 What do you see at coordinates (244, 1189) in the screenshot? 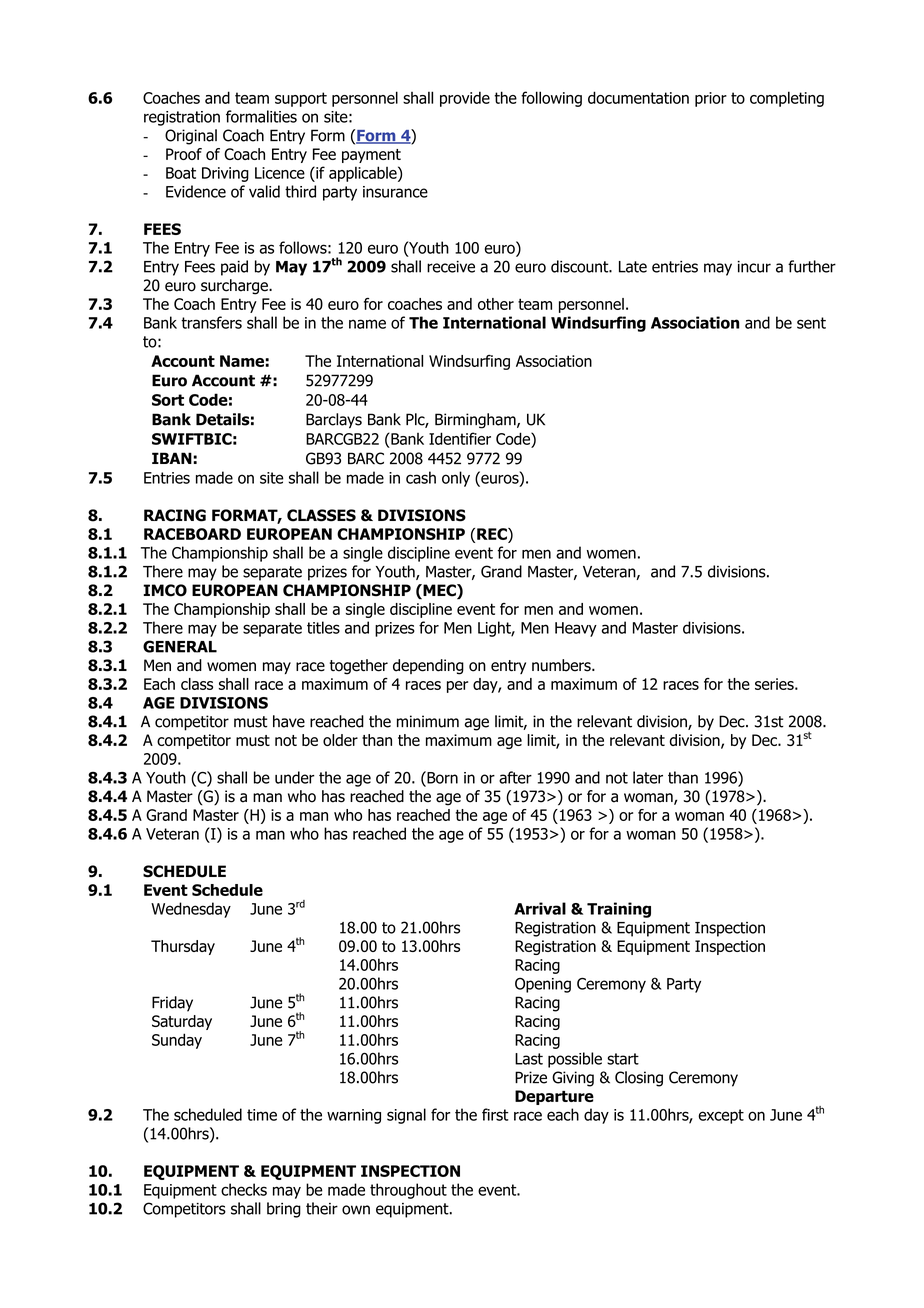
I see `checks` at bounding box center [244, 1189].
